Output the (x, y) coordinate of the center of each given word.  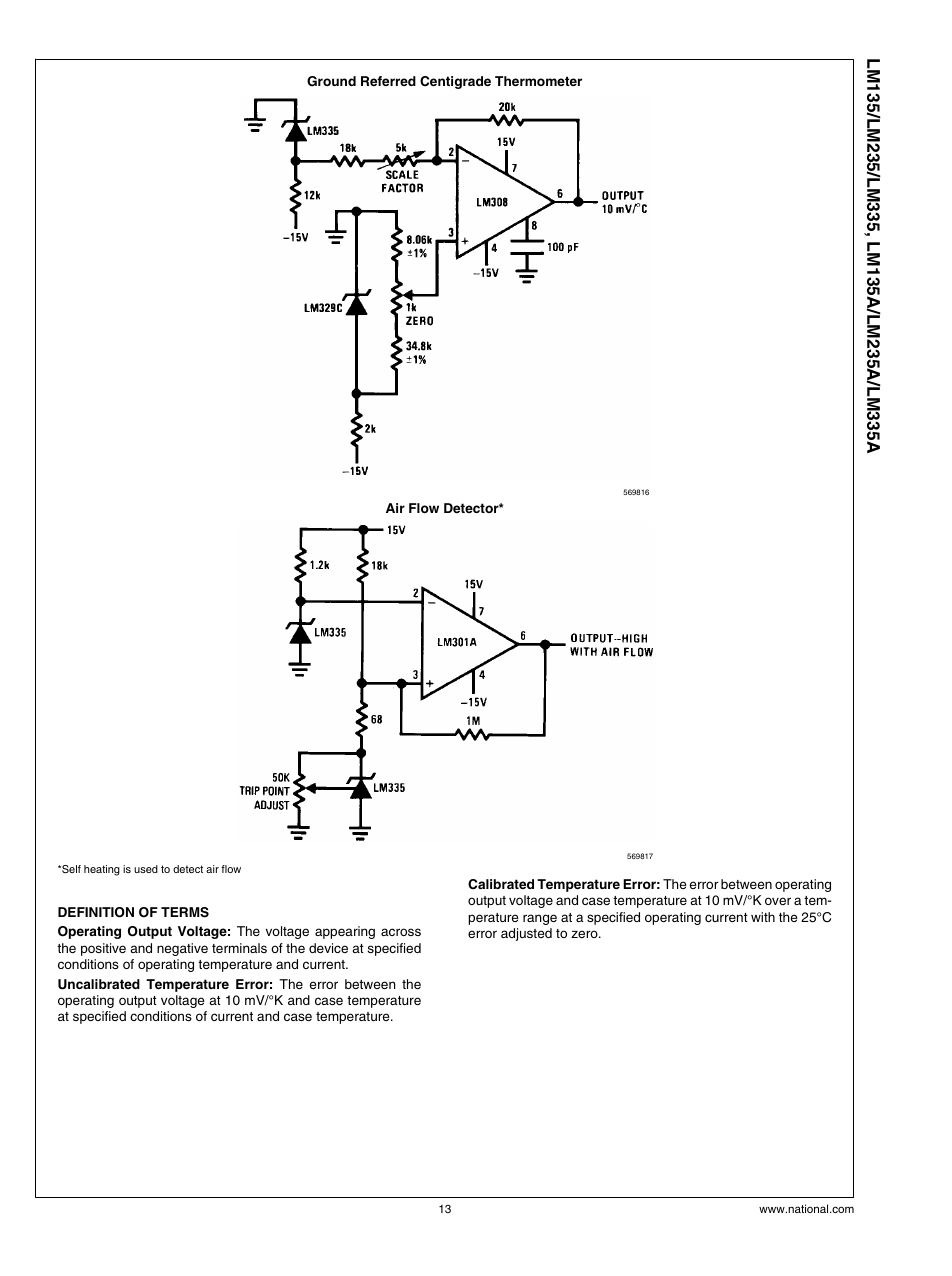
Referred (388, 81)
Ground (331, 81)
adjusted (526, 934)
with (763, 917)
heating (102, 870)
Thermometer (538, 81)
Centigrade (455, 82)
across (401, 932)
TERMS (185, 912)
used (146, 869)
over (778, 901)
